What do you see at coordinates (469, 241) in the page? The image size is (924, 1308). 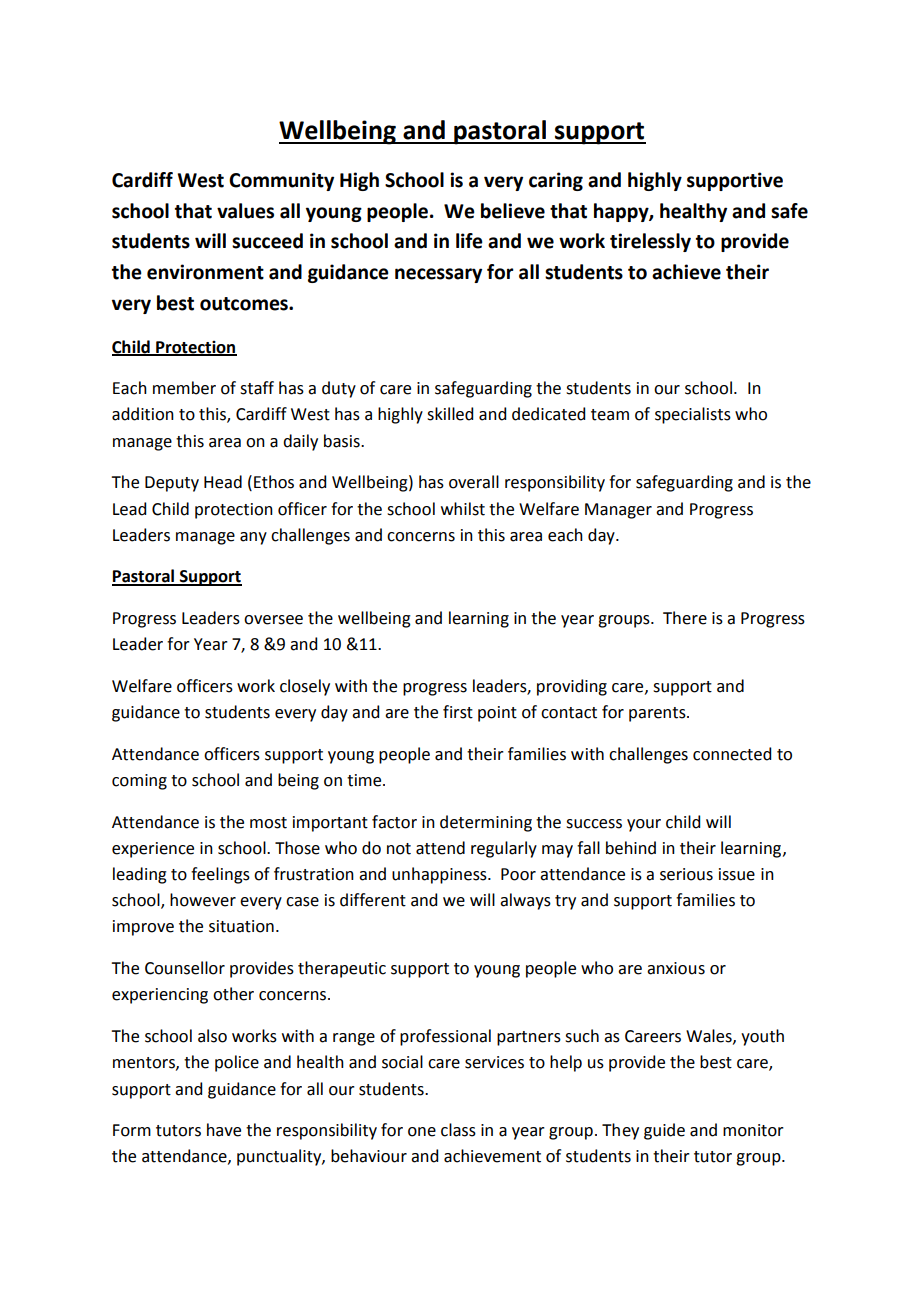 I see `life` at bounding box center [469, 241].
